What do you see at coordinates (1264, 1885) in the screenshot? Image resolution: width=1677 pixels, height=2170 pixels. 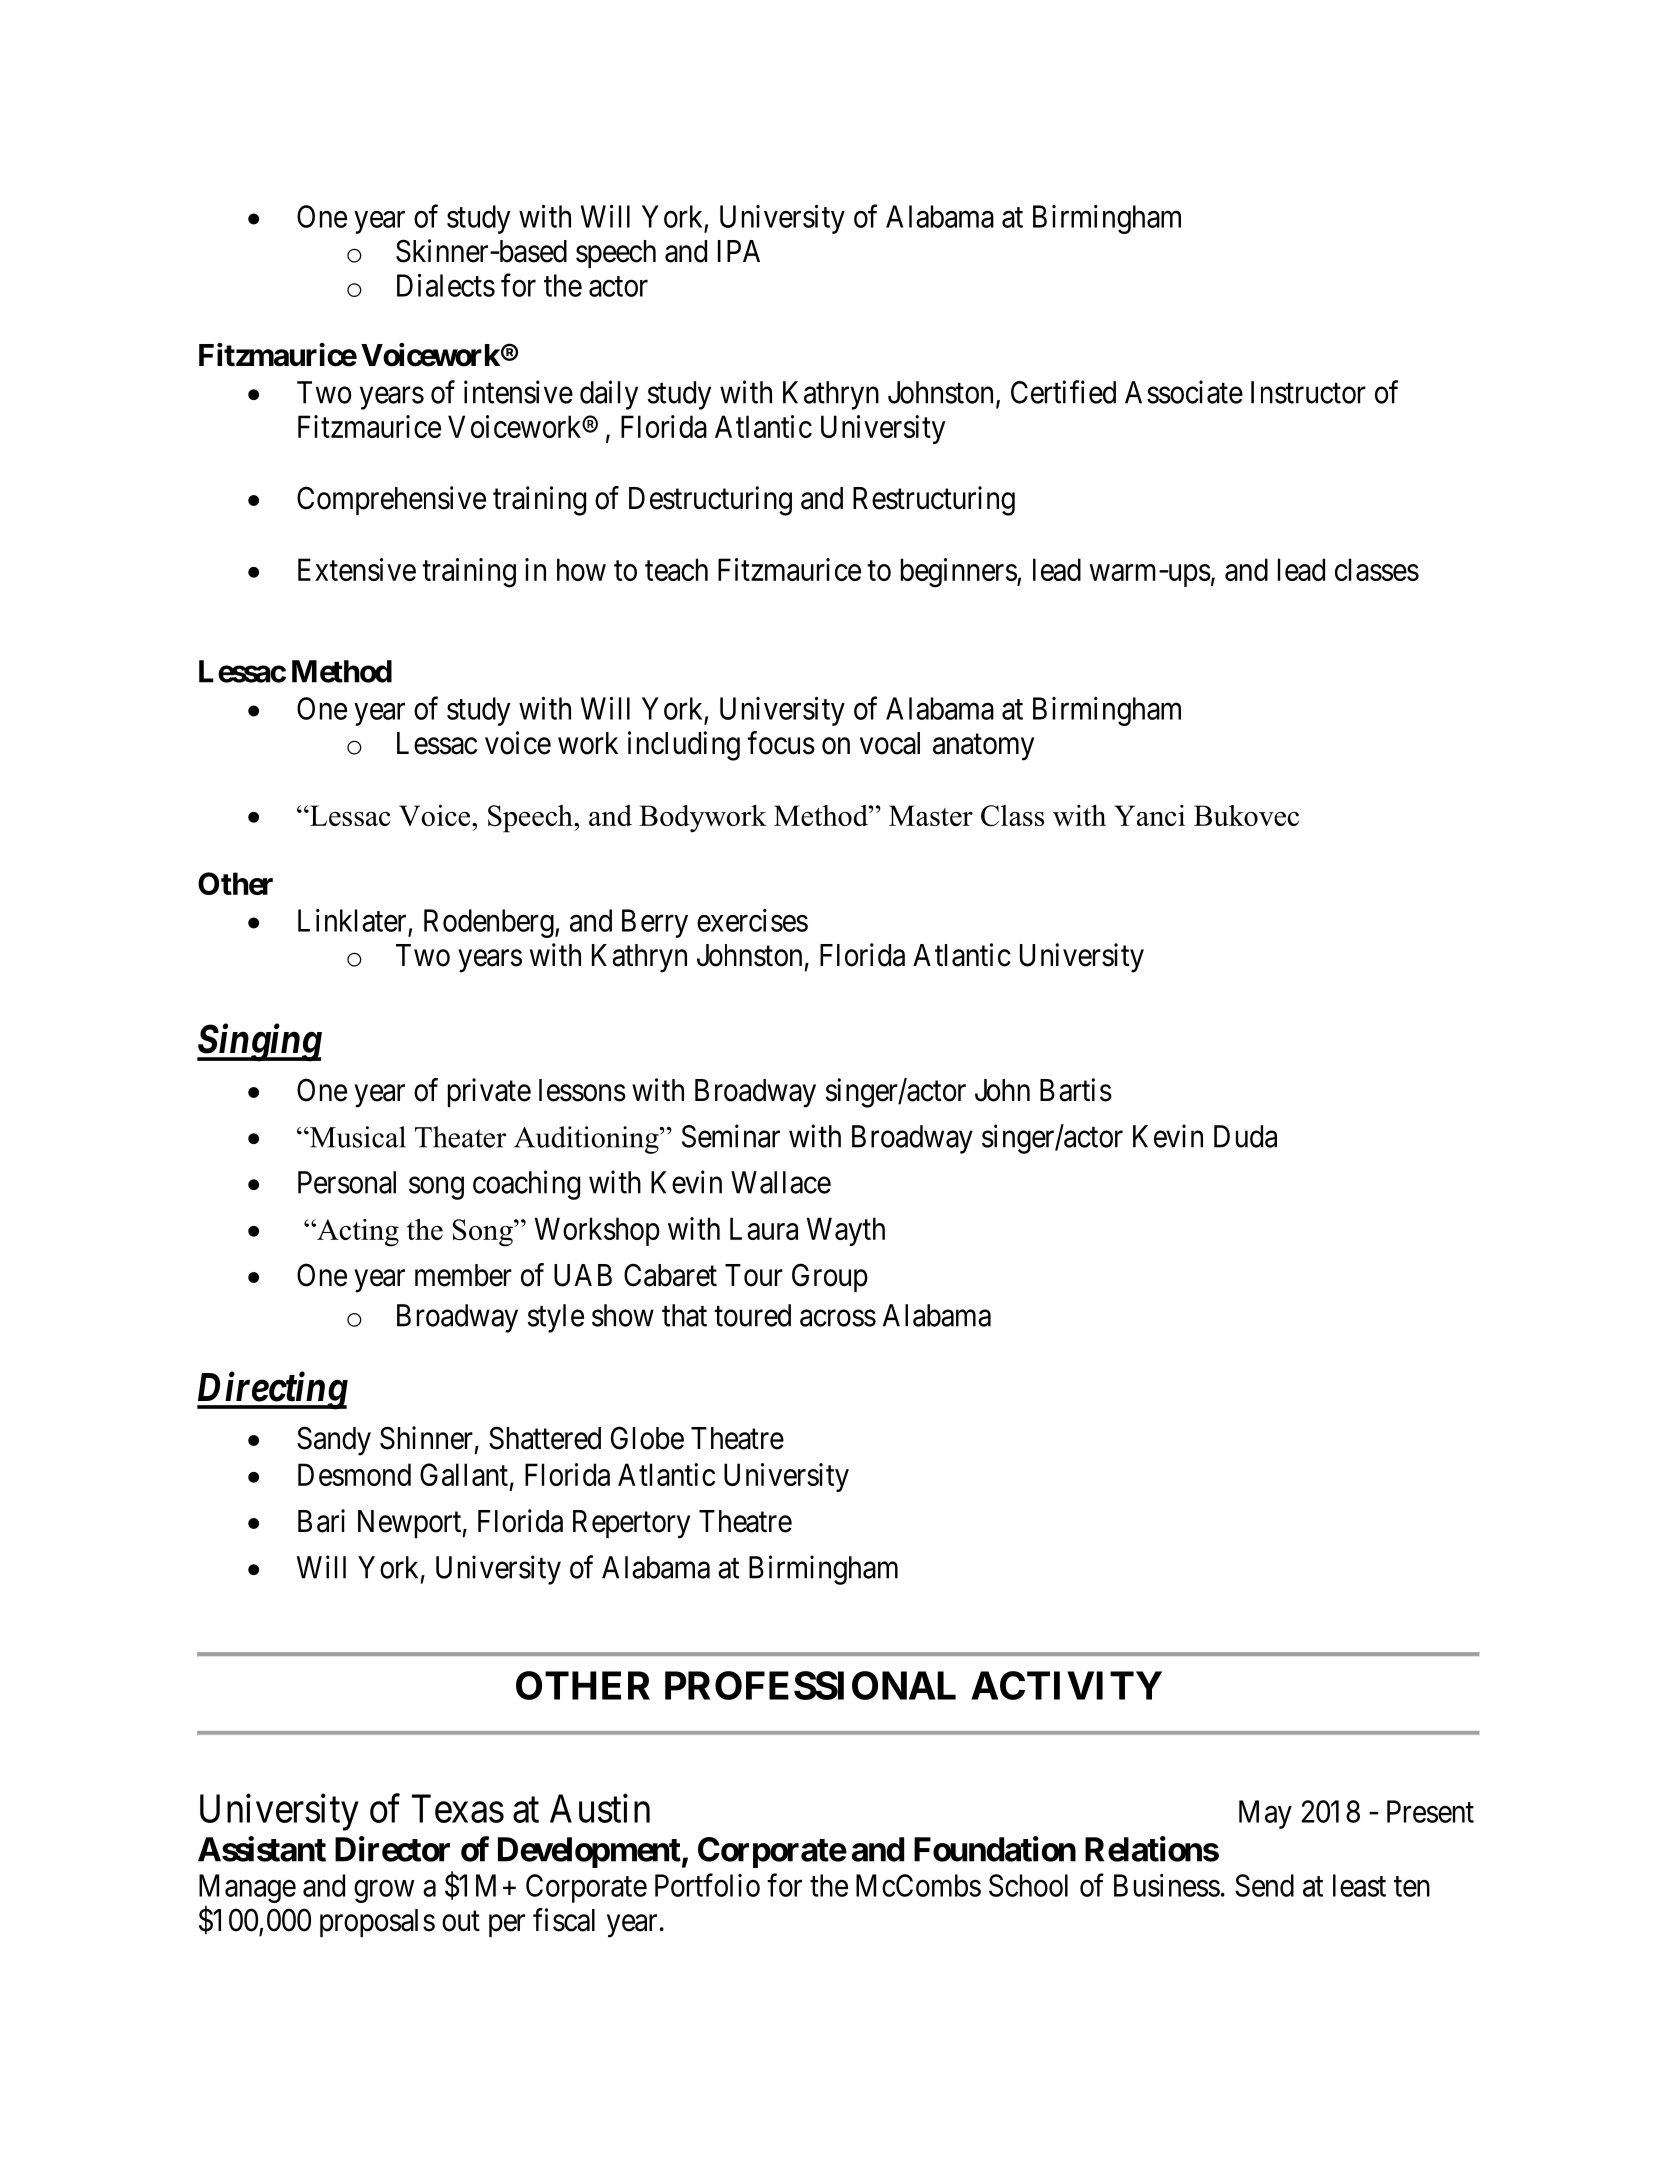 I see `Send` at bounding box center [1264, 1885].
